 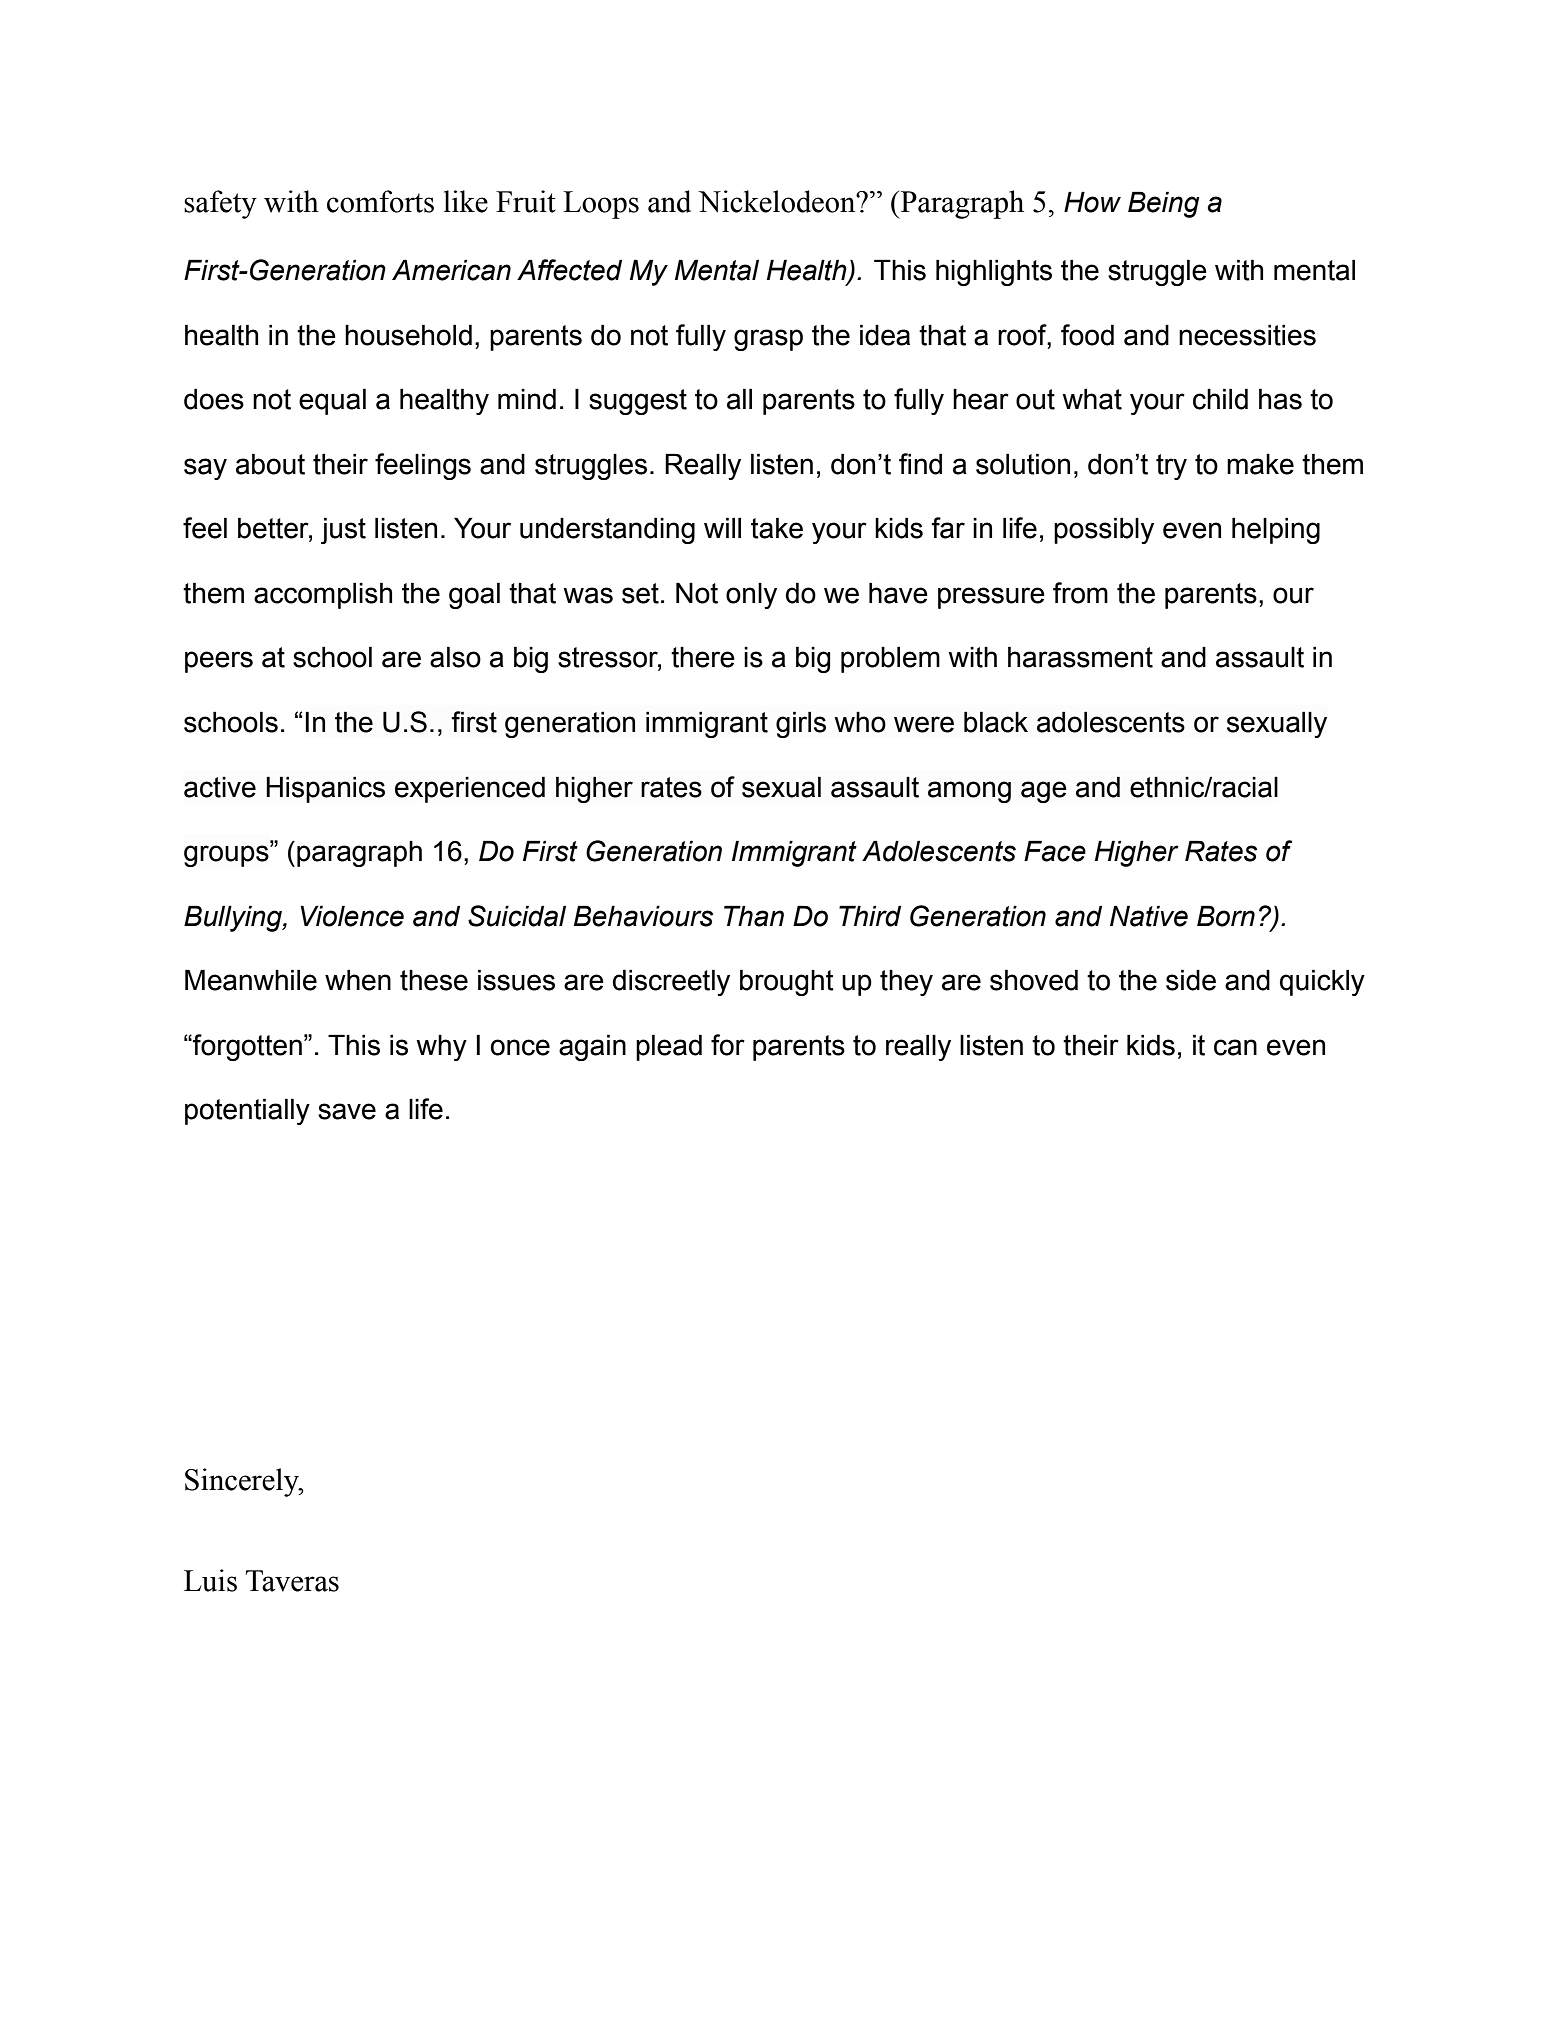 What do you see at coordinates (323, 595) in the image?
I see `accomplish` at bounding box center [323, 595].
